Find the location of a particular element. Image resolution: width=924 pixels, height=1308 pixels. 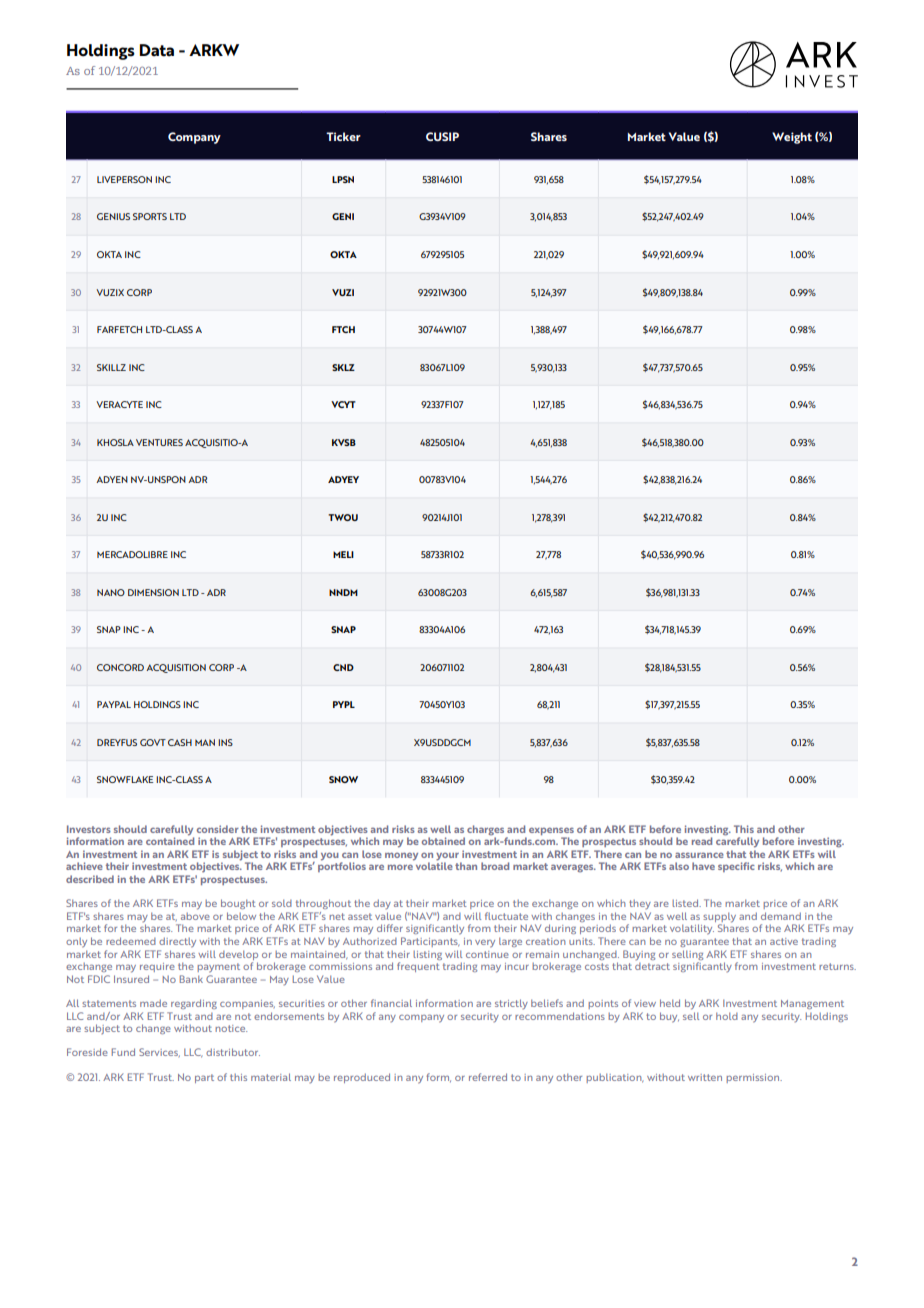

assurance is located at coordinates (699, 855).
